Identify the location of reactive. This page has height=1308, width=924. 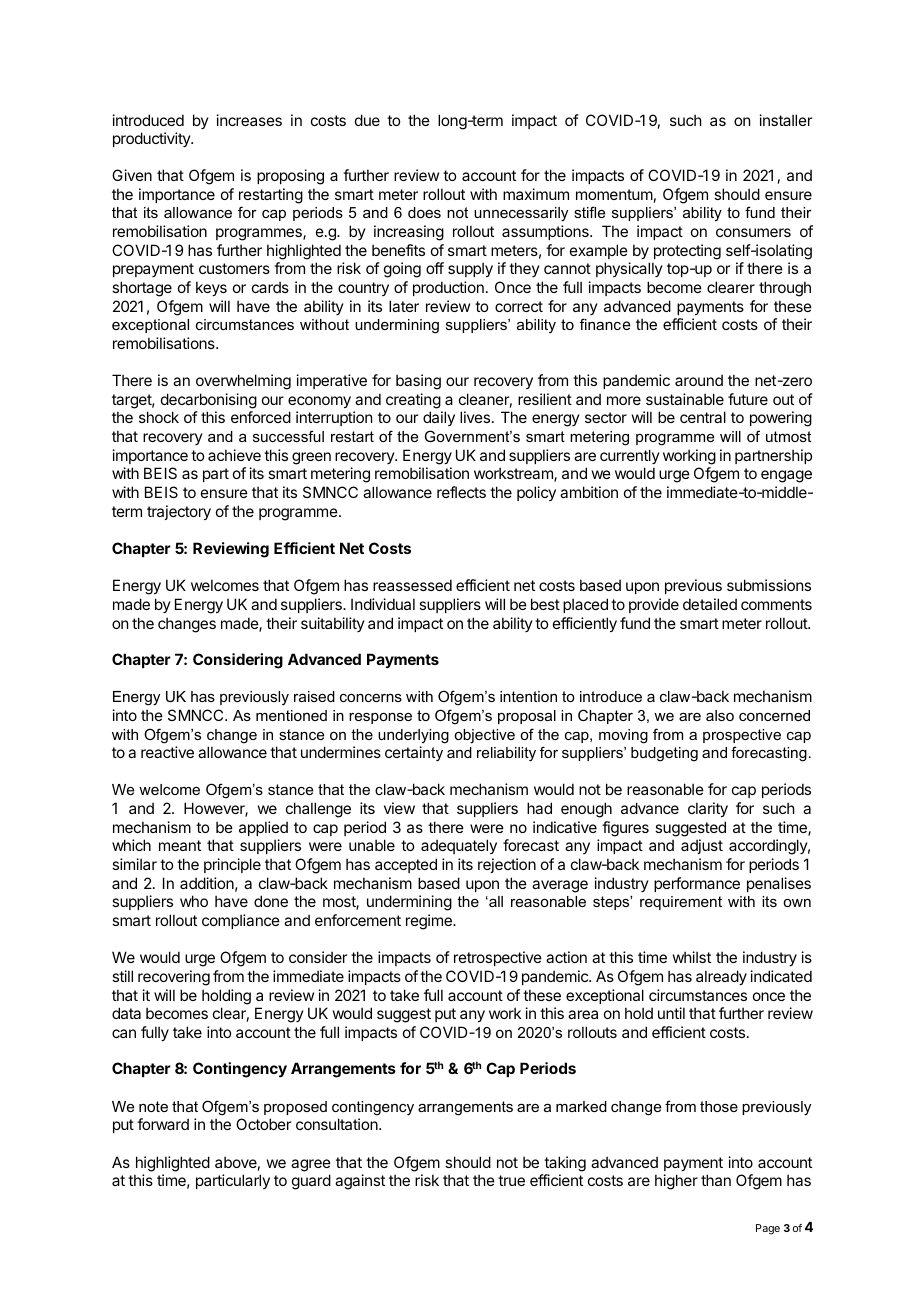
(167, 752).
